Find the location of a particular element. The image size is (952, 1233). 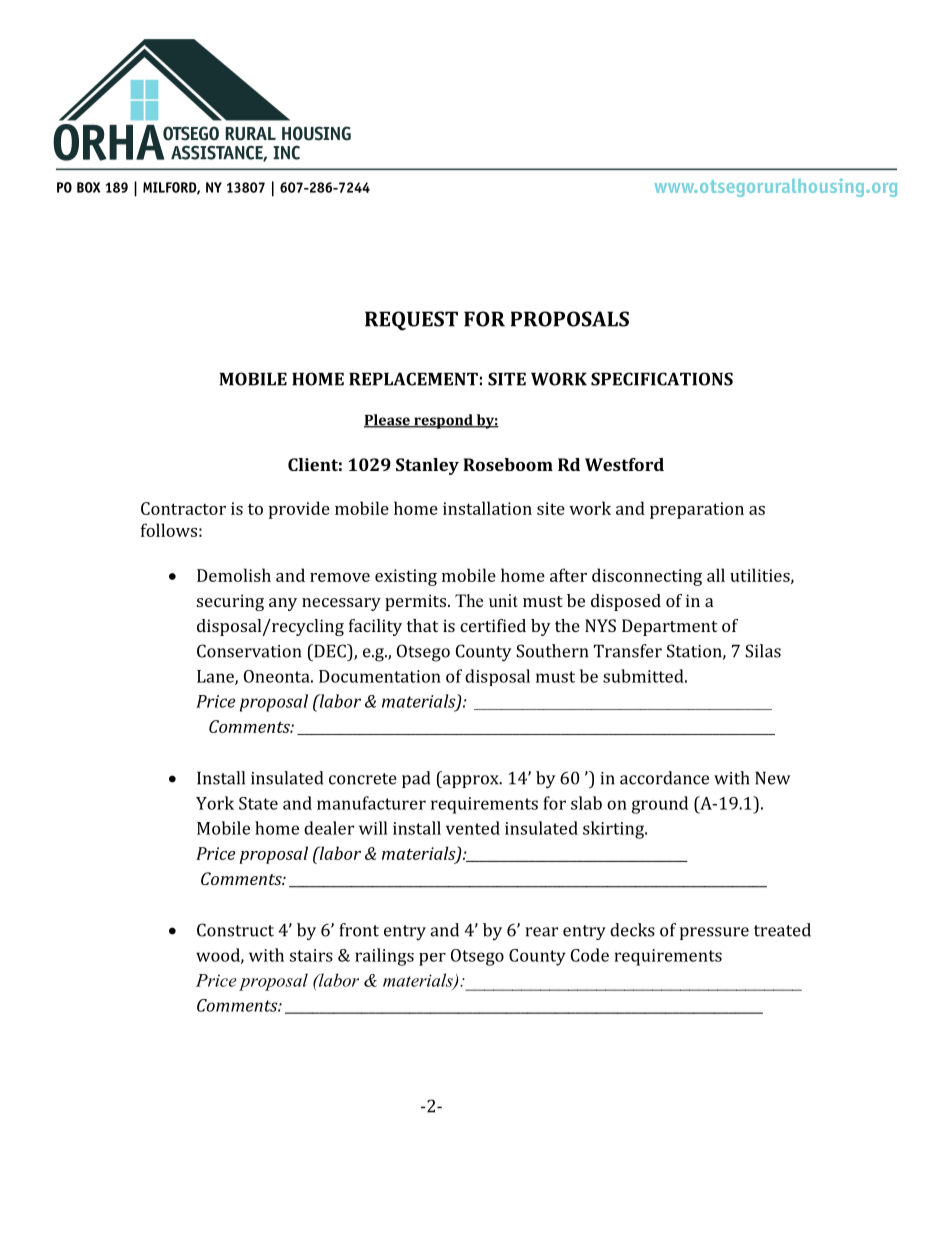

pressure is located at coordinates (714, 933).
